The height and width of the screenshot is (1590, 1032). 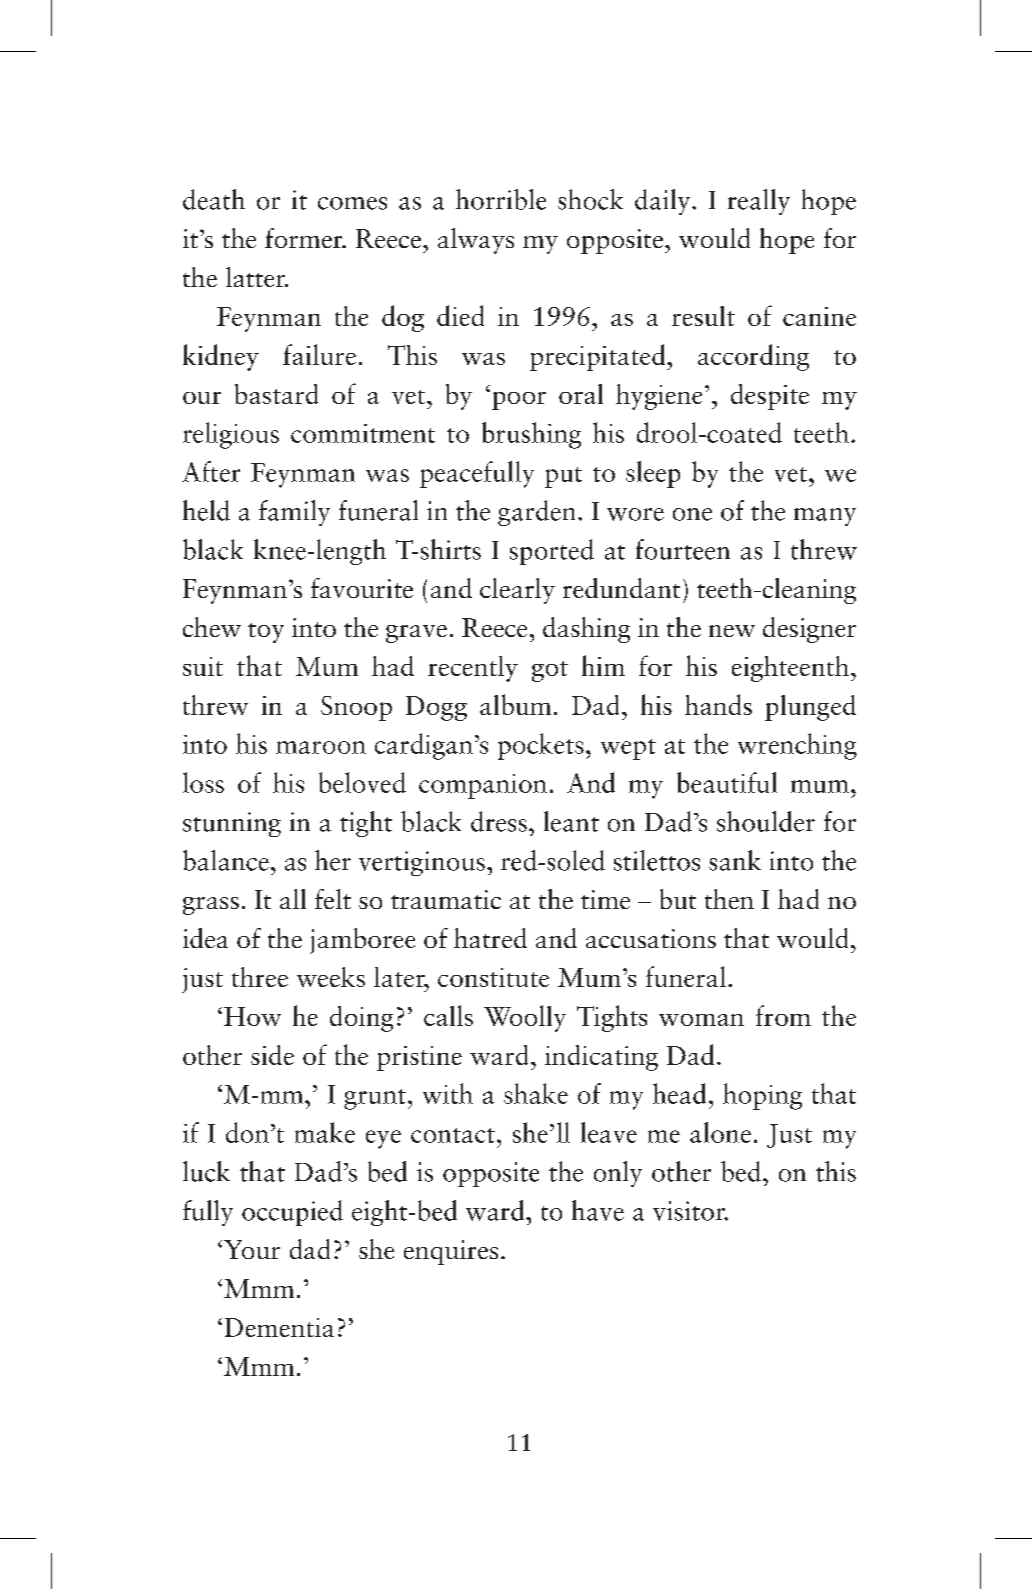 What do you see at coordinates (305, 238) in the screenshot?
I see `former` at bounding box center [305, 238].
